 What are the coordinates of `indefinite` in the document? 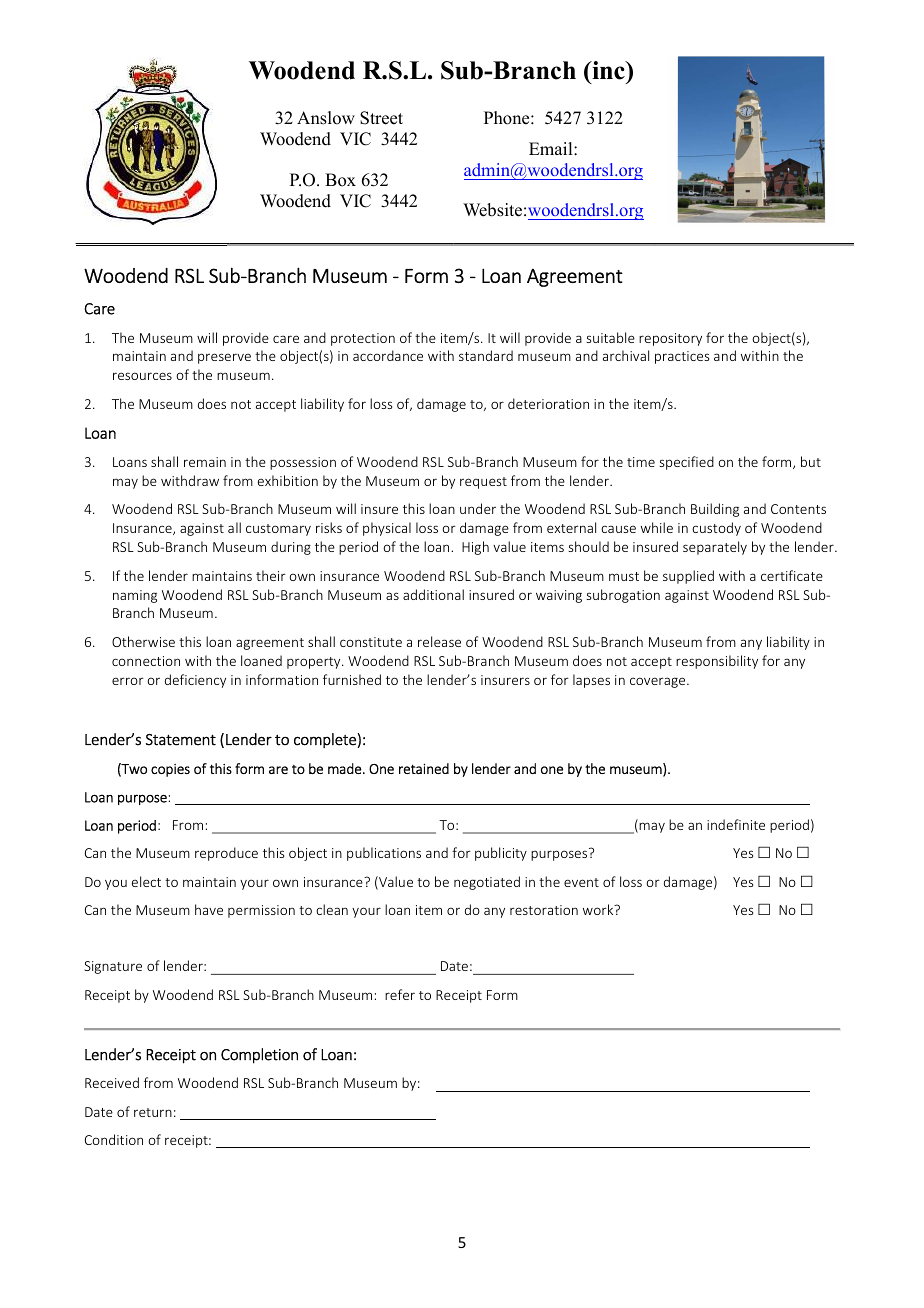 It's located at (736, 824).
